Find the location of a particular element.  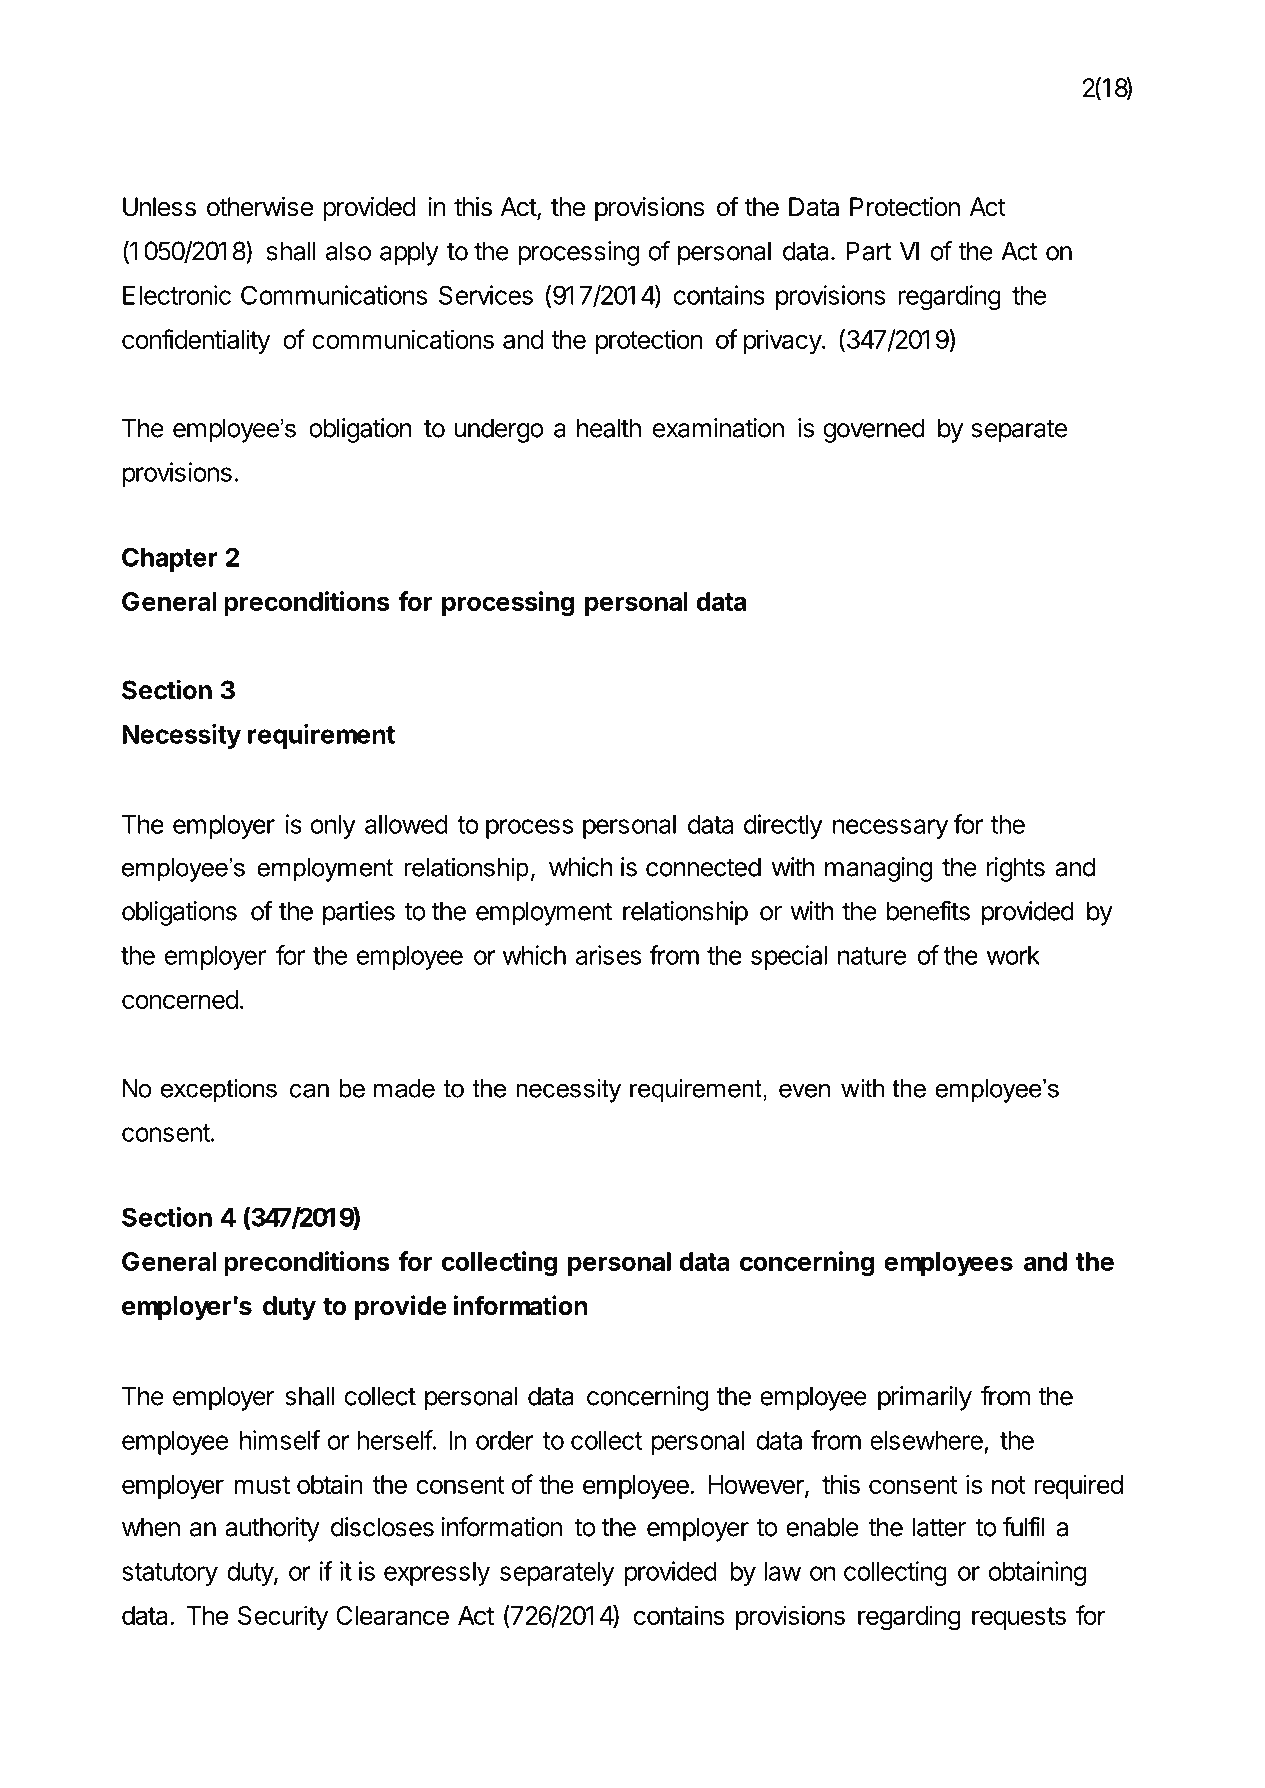

privacy is located at coordinates (783, 341).
